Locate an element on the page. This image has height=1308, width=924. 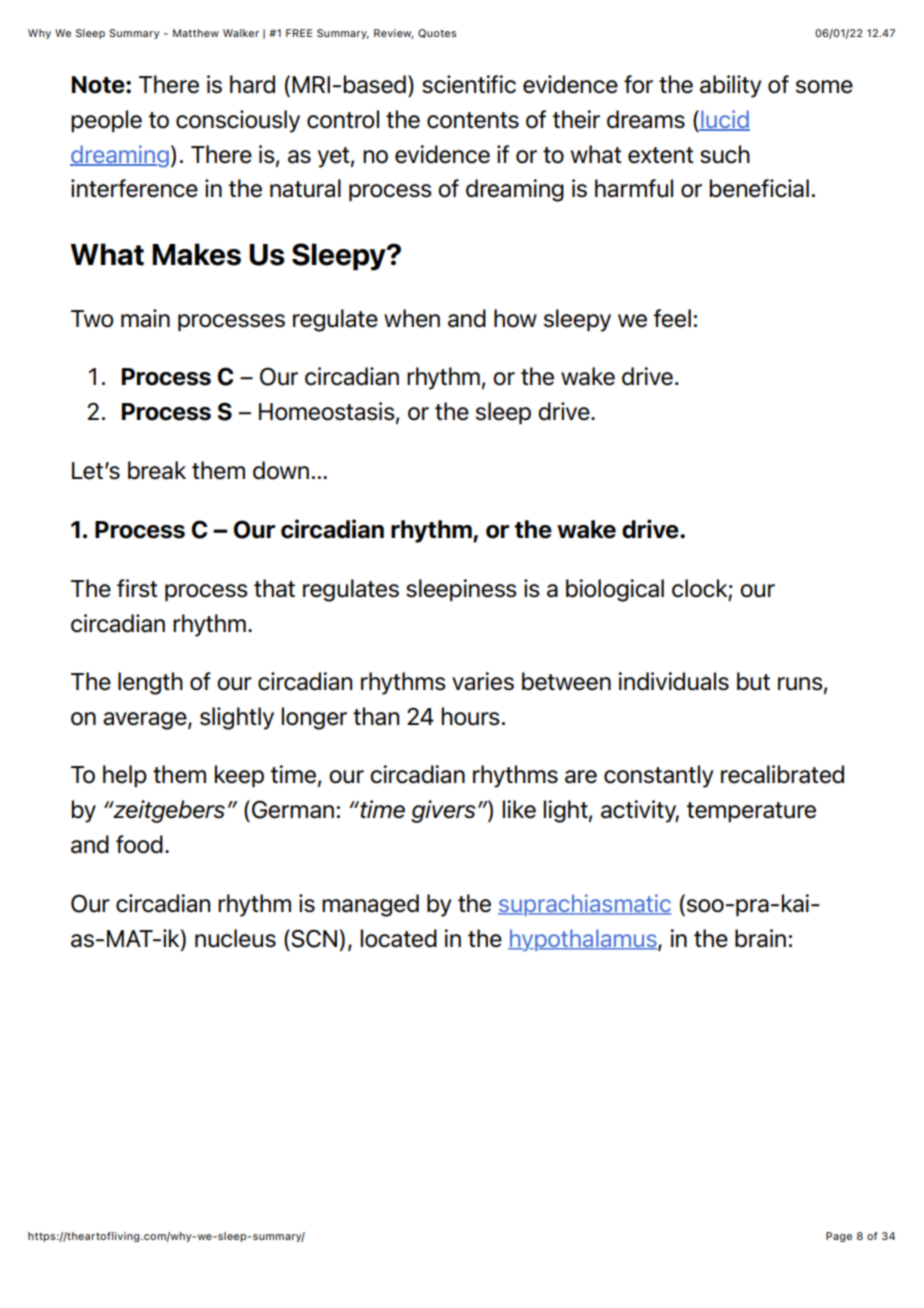
ability is located at coordinates (731, 86).
